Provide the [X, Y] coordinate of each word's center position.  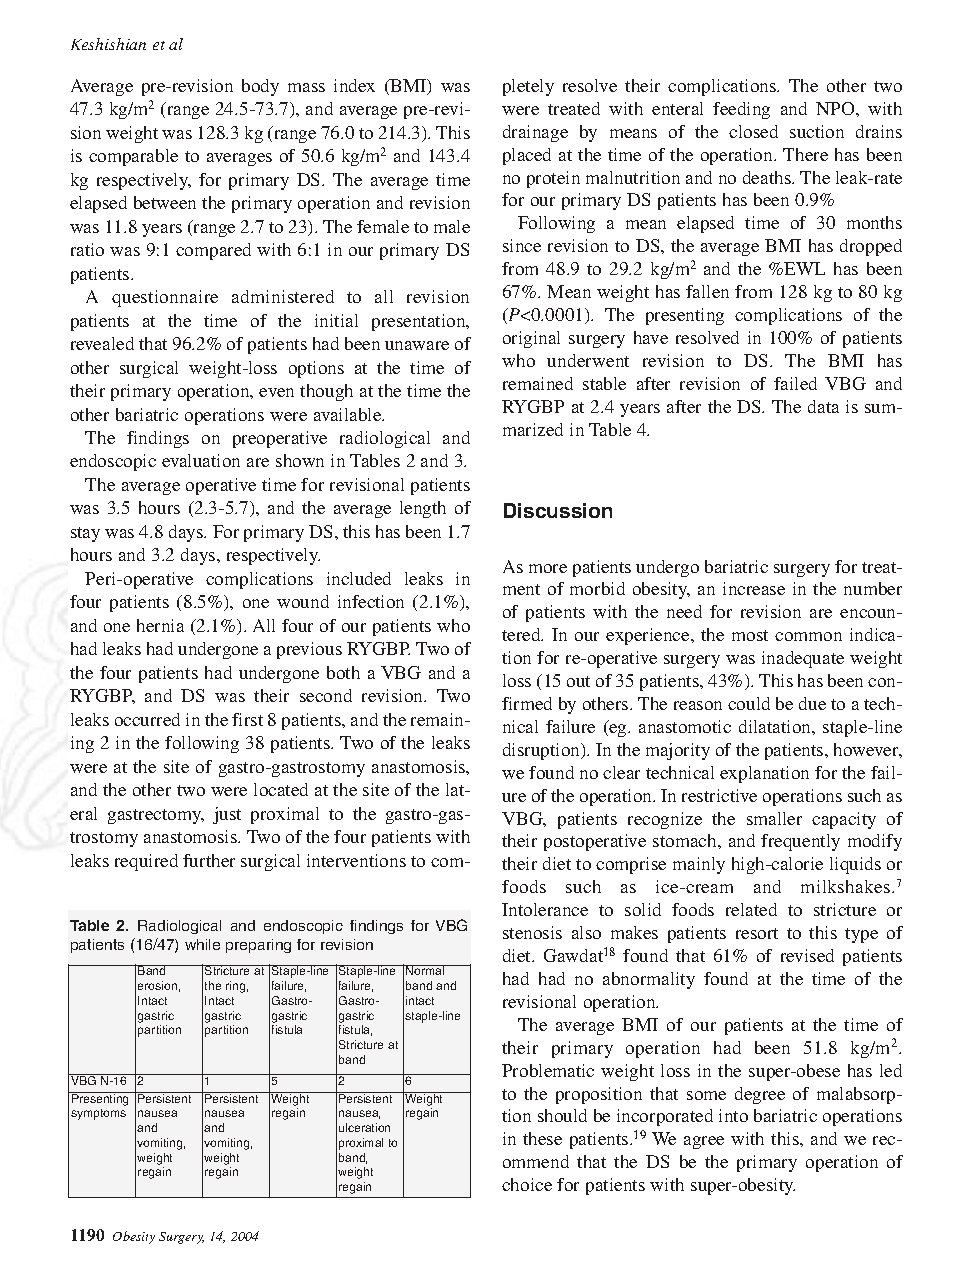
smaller [774, 818]
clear [621, 772]
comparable [133, 157]
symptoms [98, 1114]
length [423, 509]
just [227, 815]
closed [753, 131]
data [823, 406]
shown [300, 460]
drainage [535, 133]
